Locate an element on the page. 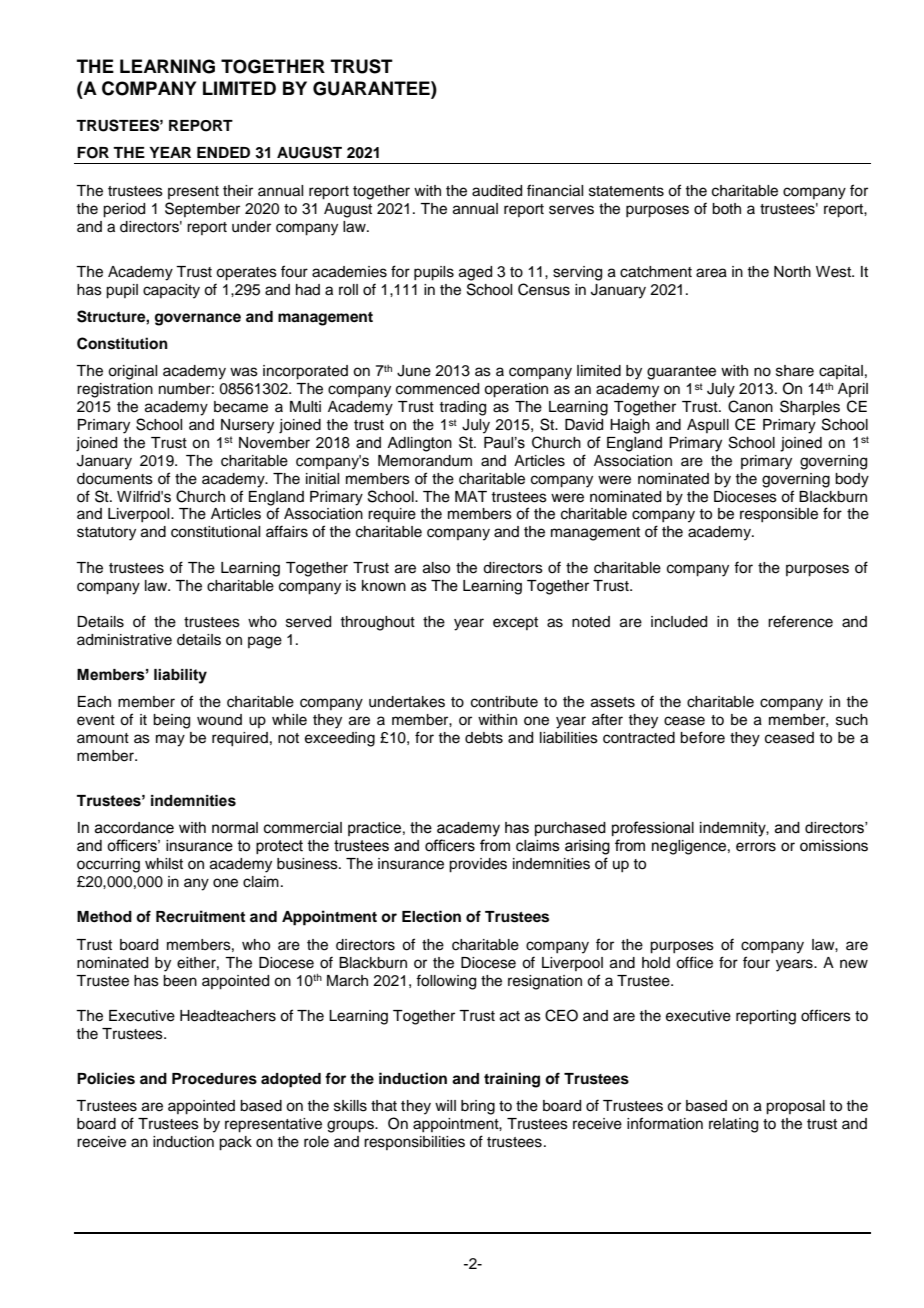  became is located at coordinates (241, 407).
